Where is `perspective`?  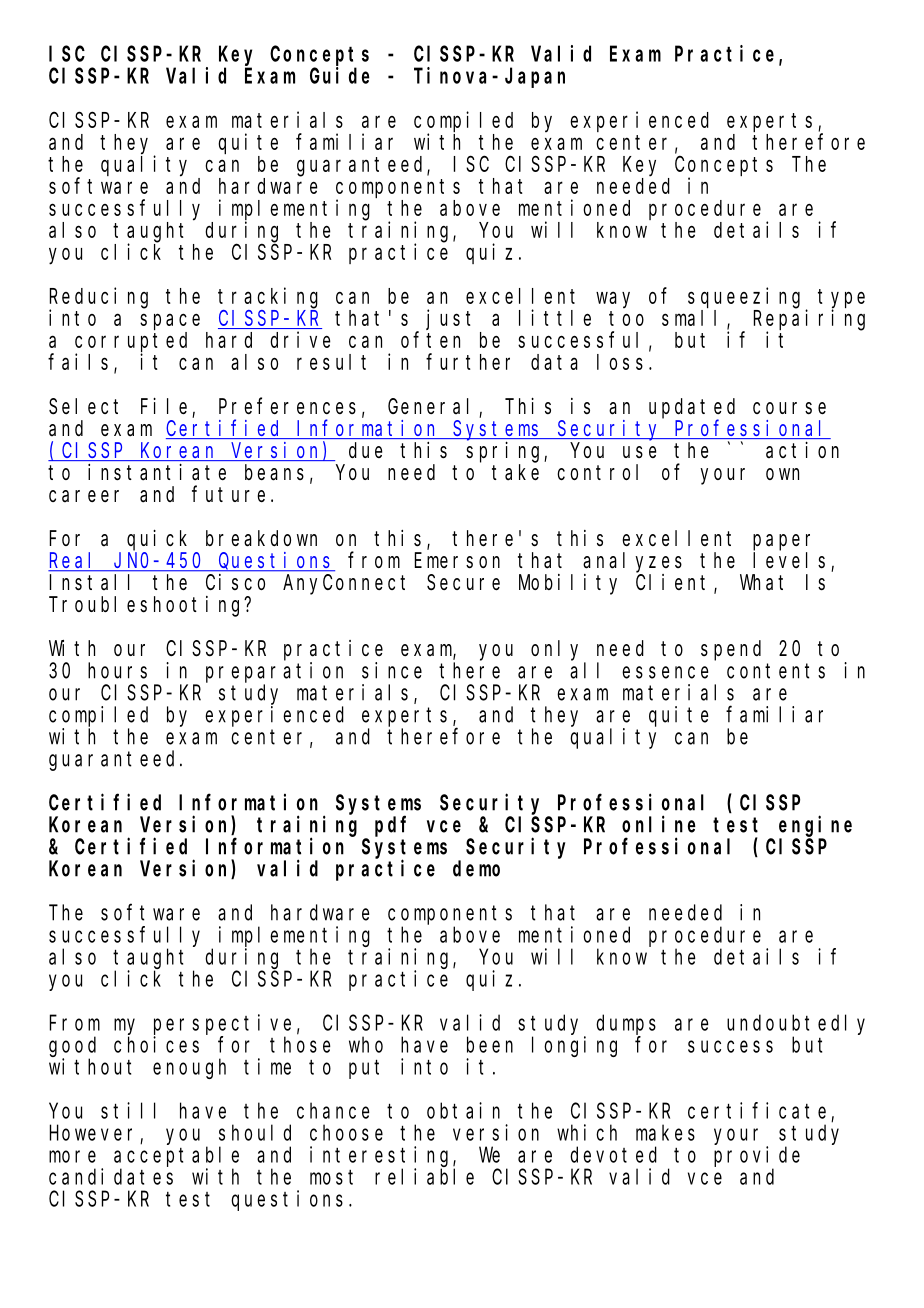 perspective is located at coordinates (222, 1024).
